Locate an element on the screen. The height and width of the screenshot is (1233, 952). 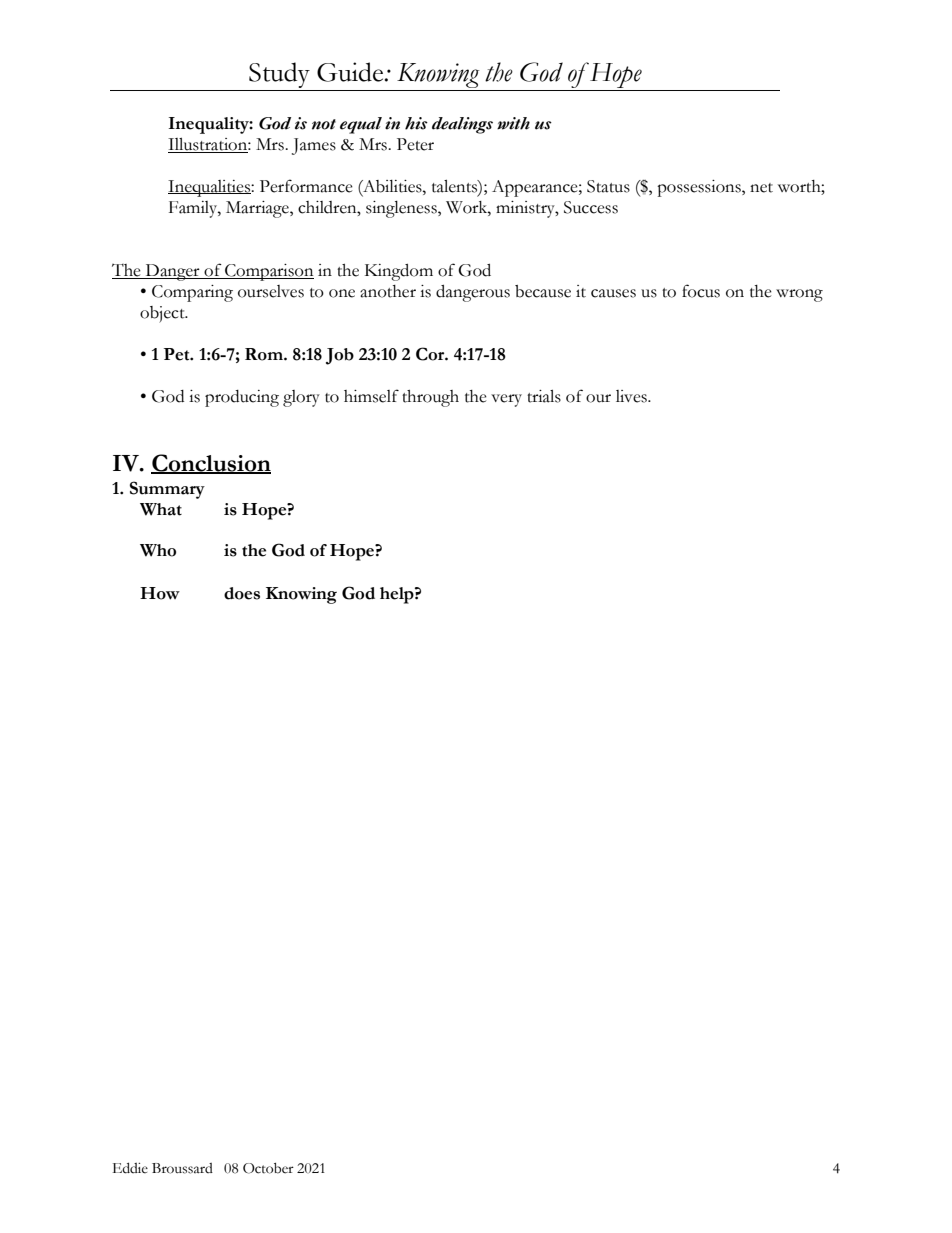
Study is located at coordinates (279, 75).
